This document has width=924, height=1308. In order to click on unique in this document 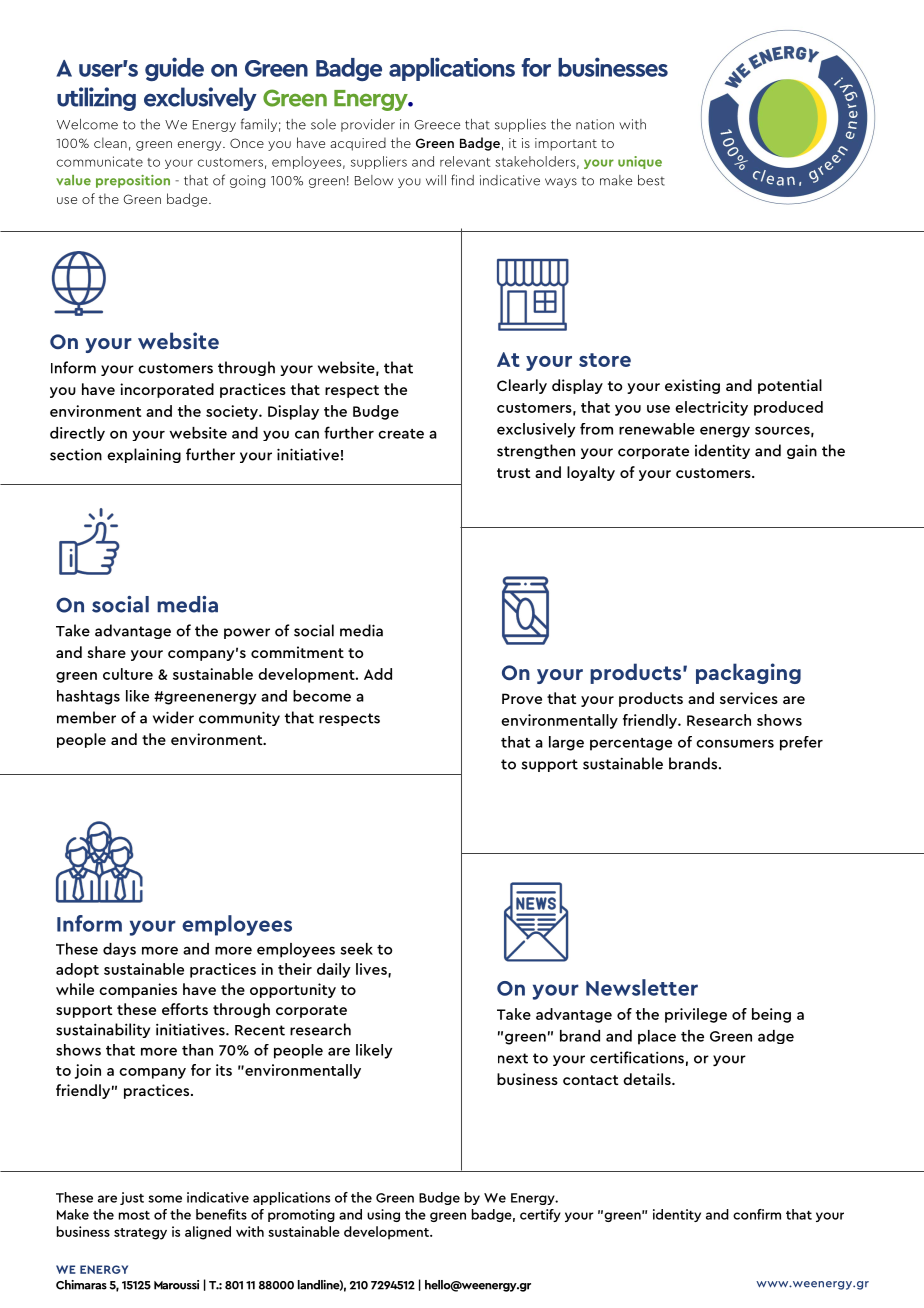, I will do `click(640, 162)`.
